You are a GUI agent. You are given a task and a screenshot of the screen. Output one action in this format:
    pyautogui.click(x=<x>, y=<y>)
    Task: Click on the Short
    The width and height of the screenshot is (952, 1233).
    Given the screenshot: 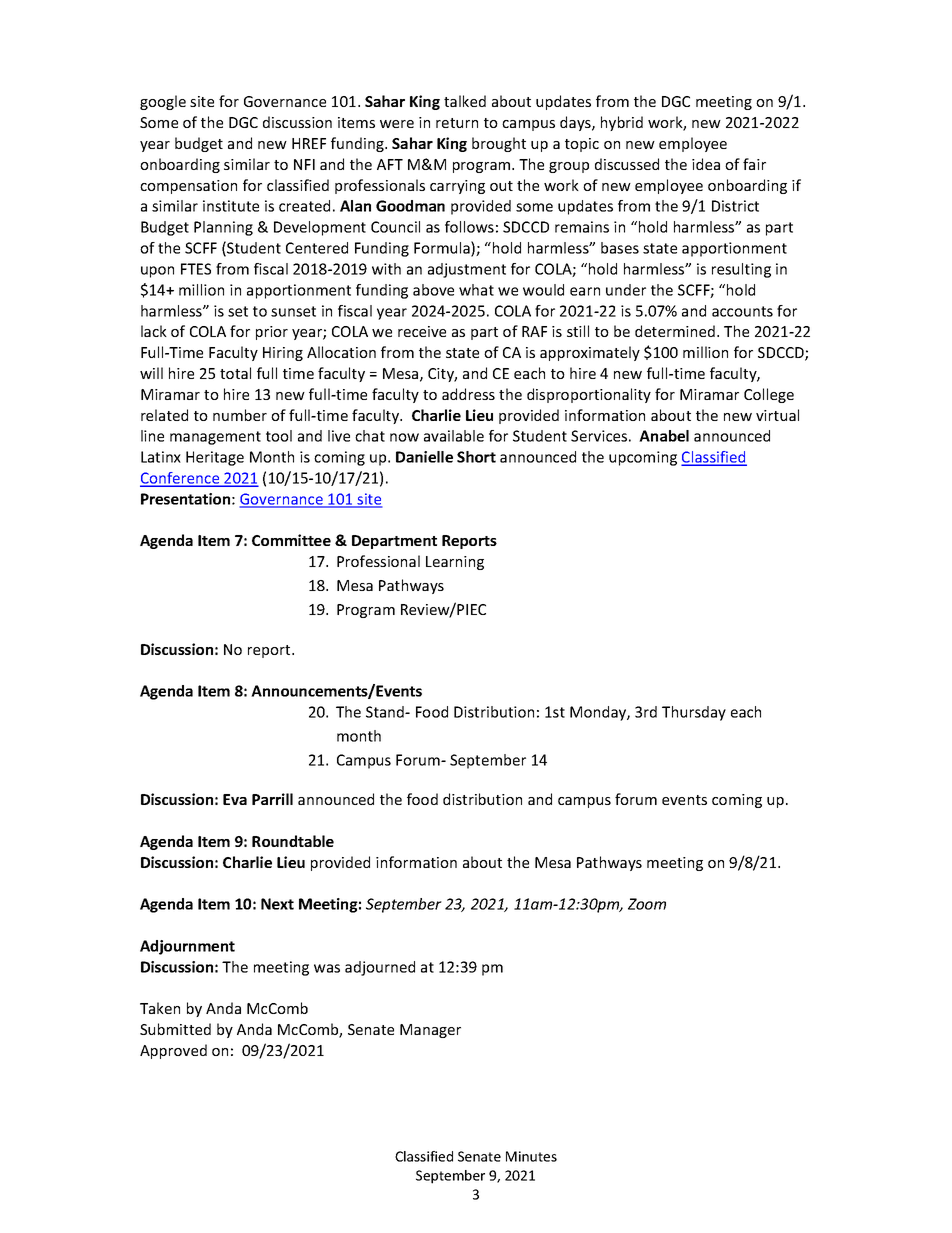 What is the action you would take?
    pyautogui.click(x=476, y=457)
